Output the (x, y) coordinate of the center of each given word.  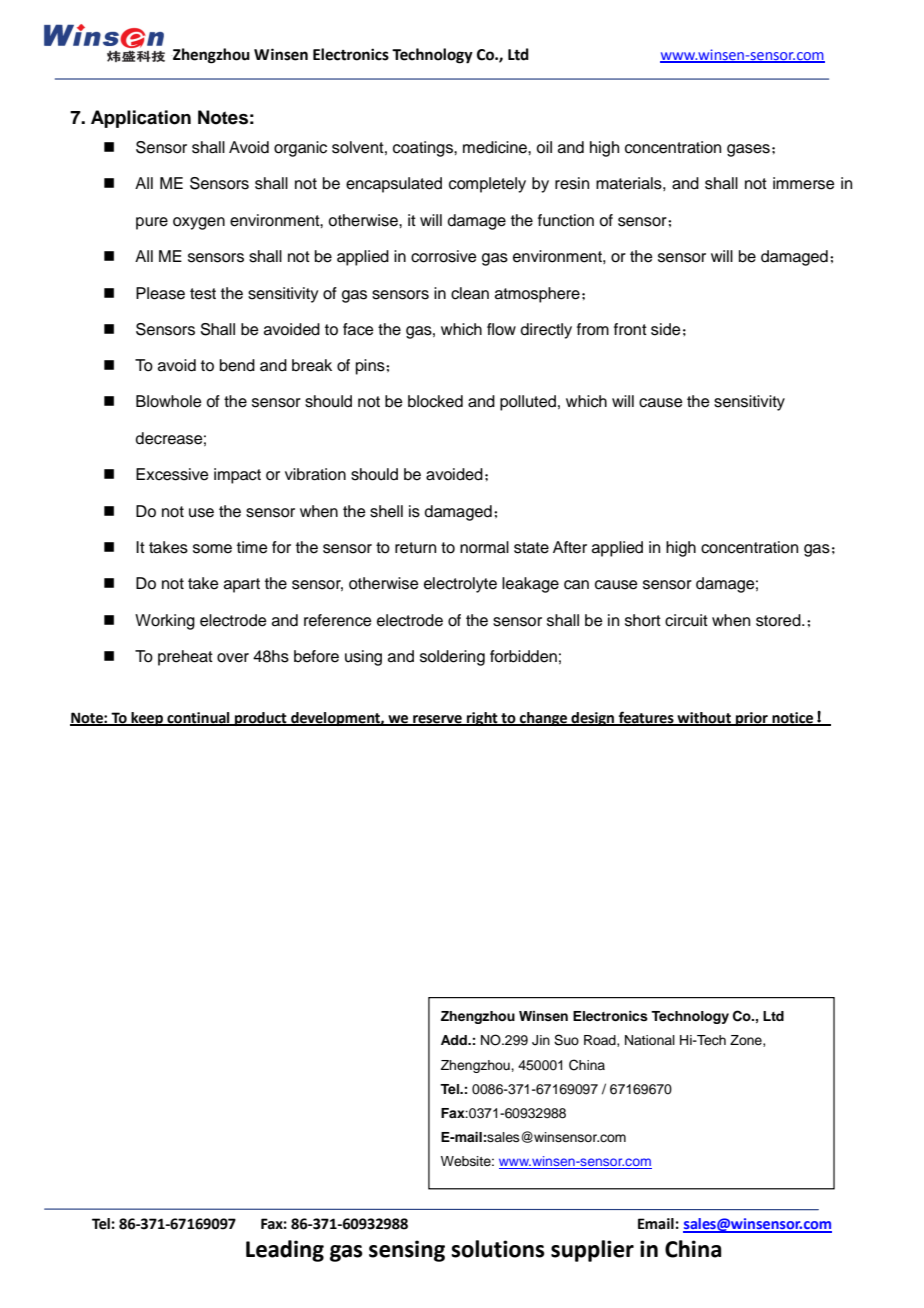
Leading (285, 1251)
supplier (592, 1251)
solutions (498, 1249)
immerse (804, 183)
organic (300, 149)
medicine (496, 147)
